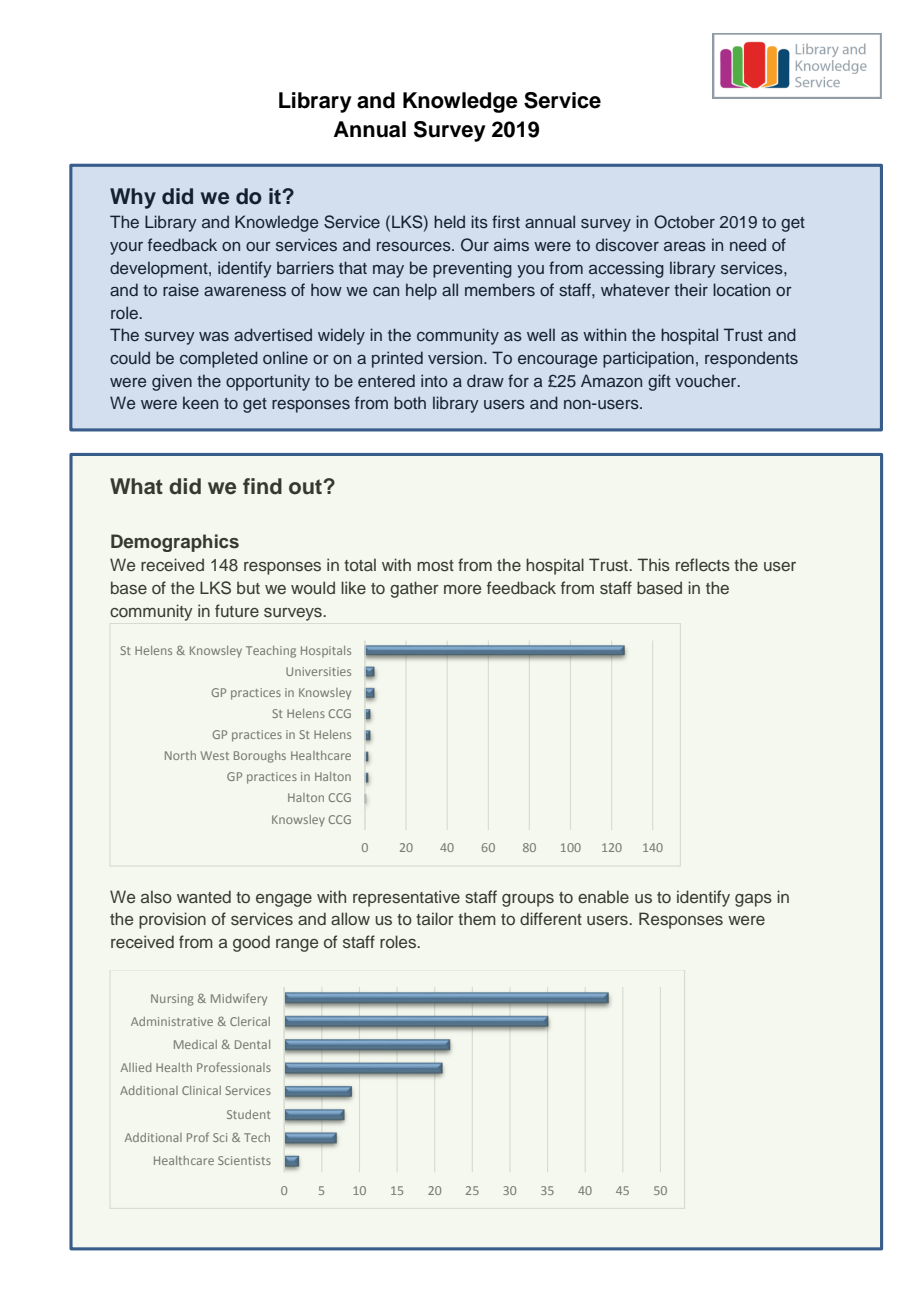 The height and width of the screenshot is (1308, 924). What do you see at coordinates (257, 1137) in the screenshot?
I see `Tech` at bounding box center [257, 1137].
